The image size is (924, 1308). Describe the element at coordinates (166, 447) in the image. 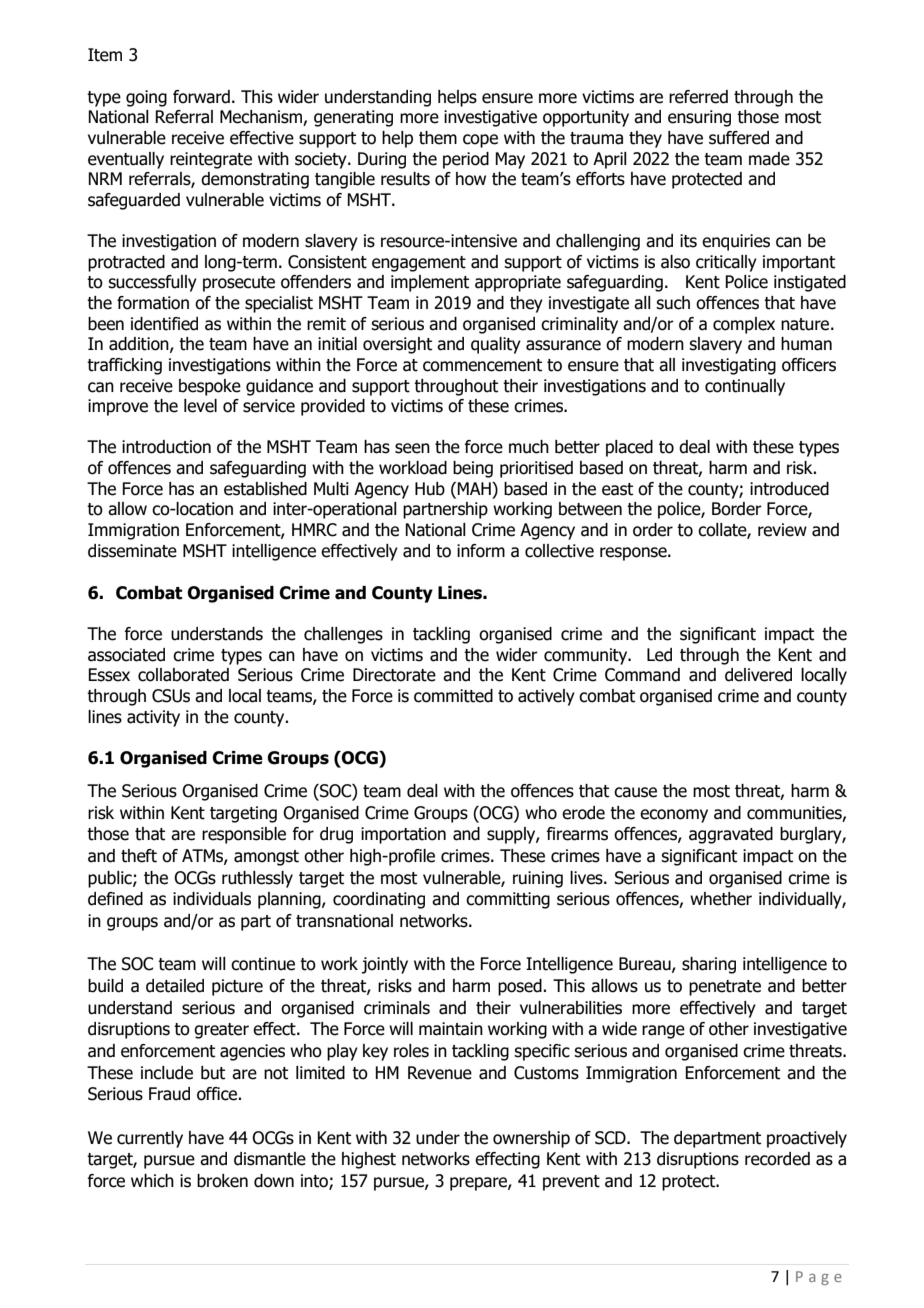

I see `introduction` at that location.
